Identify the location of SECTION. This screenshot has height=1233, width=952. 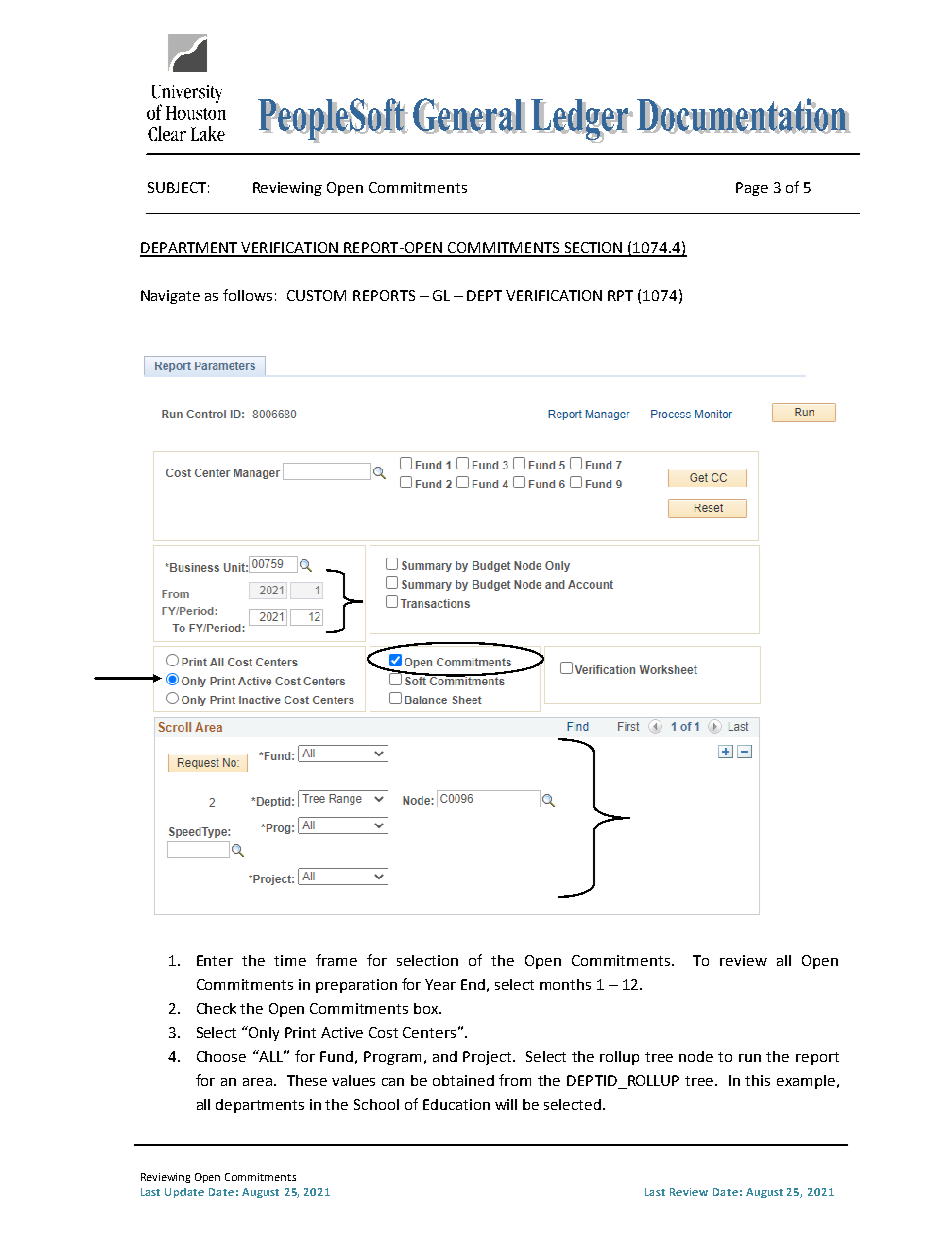
(593, 249).
